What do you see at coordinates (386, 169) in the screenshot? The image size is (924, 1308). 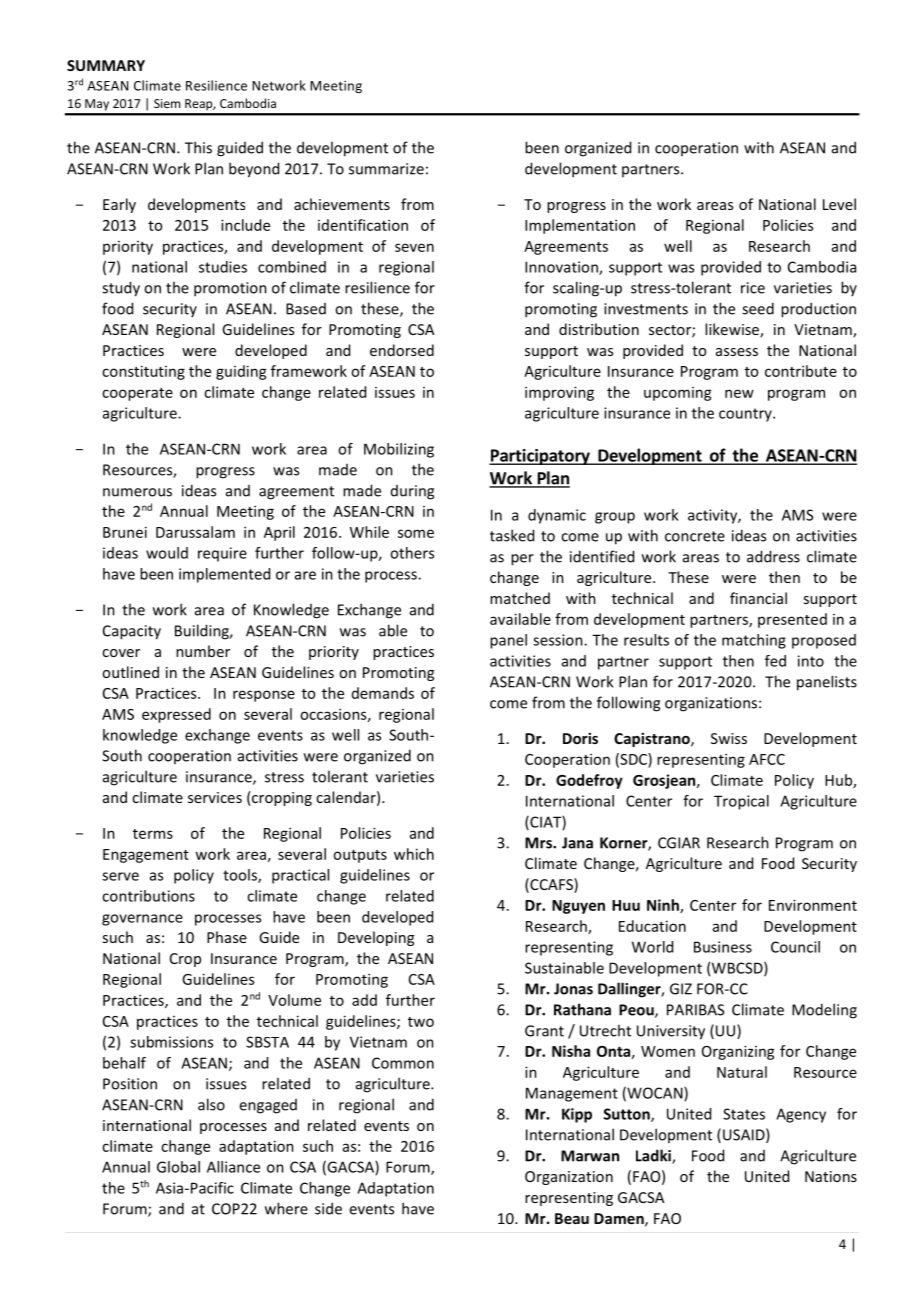 I see `summarize` at bounding box center [386, 169].
